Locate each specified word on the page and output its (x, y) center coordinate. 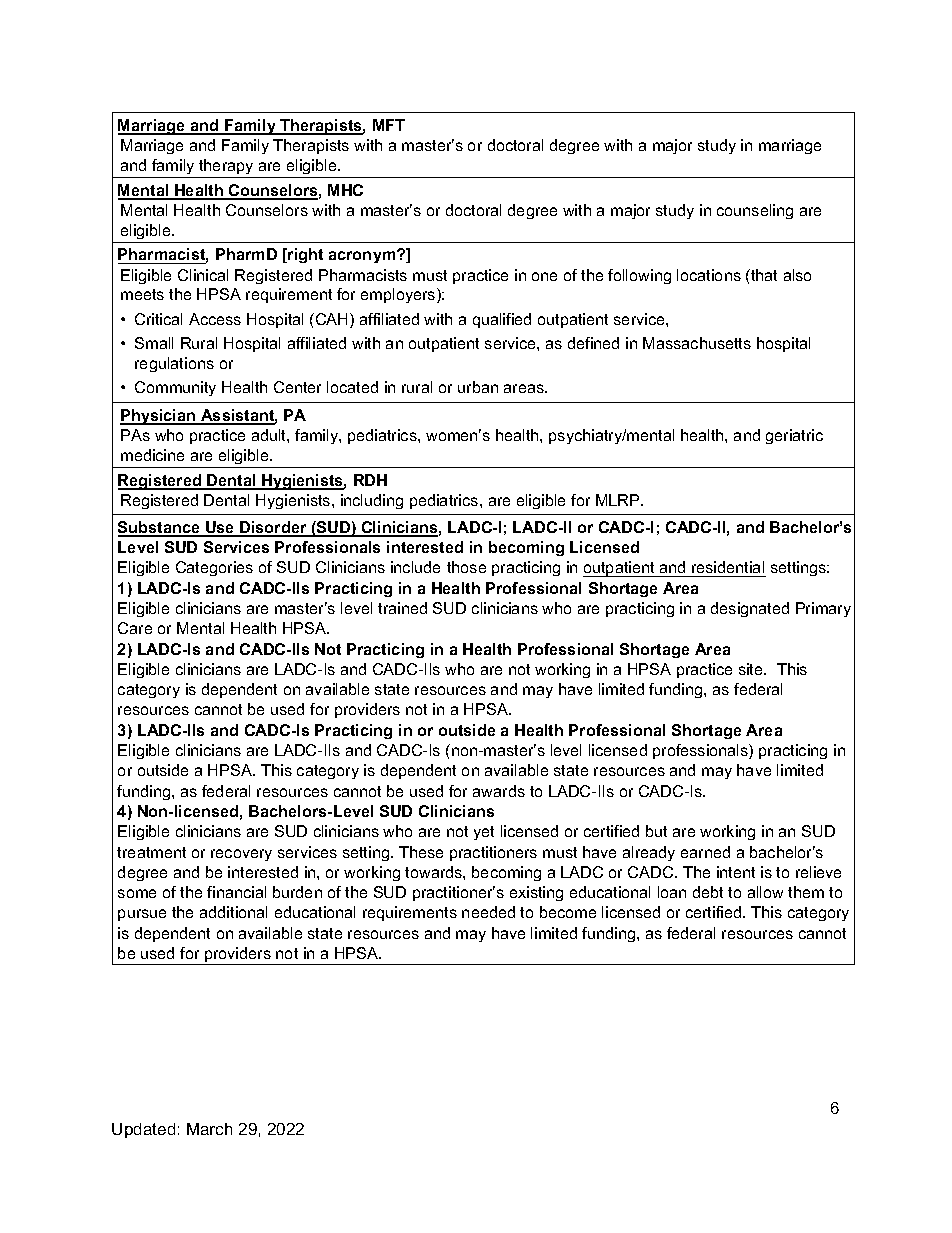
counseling (755, 211)
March (209, 1129)
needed (488, 912)
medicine (152, 455)
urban (478, 387)
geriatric (794, 436)
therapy (226, 168)
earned (705, 852)
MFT (389, 125)
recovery (241, 855)
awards (499, 791)
